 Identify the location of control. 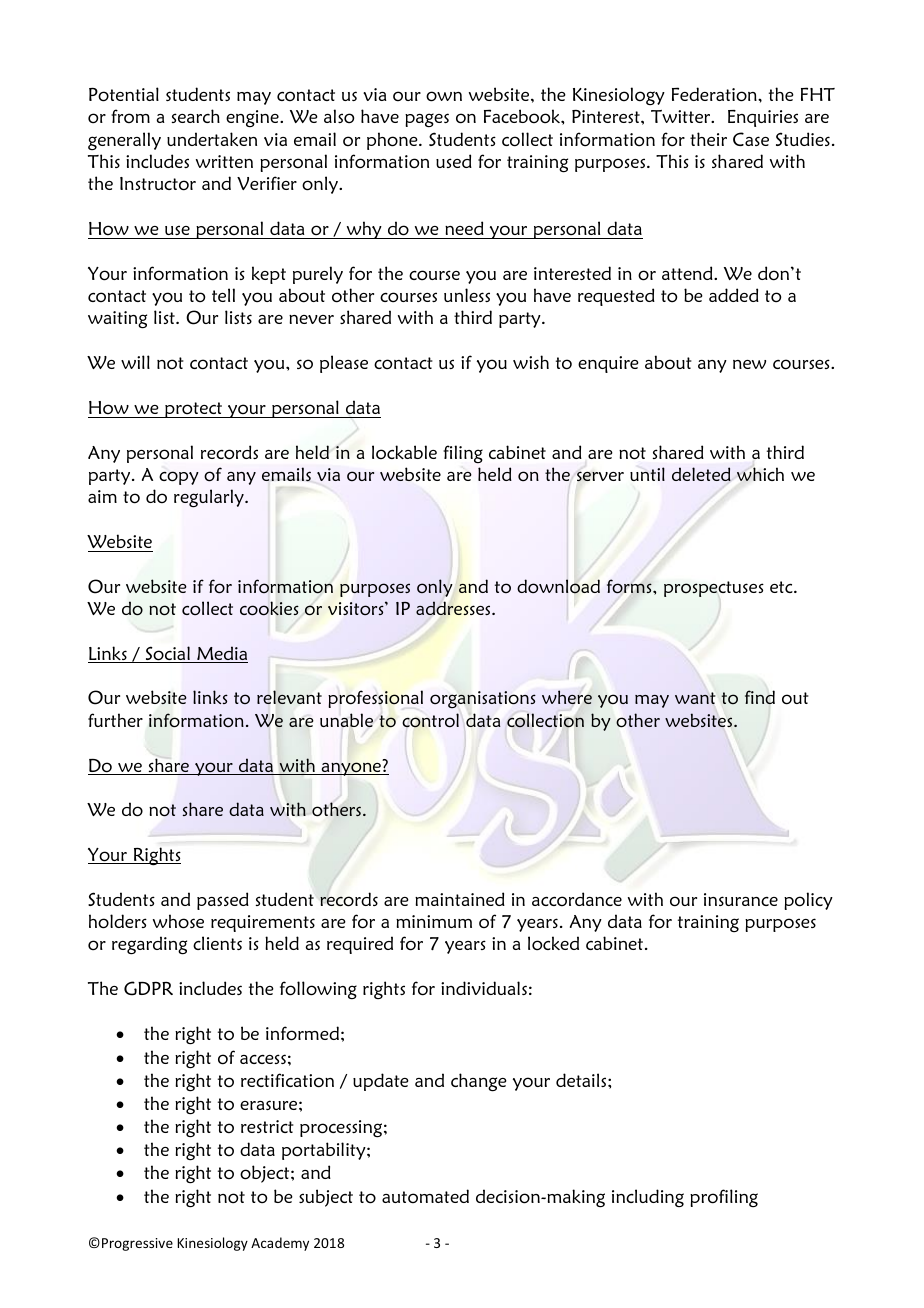
(430, 720).
